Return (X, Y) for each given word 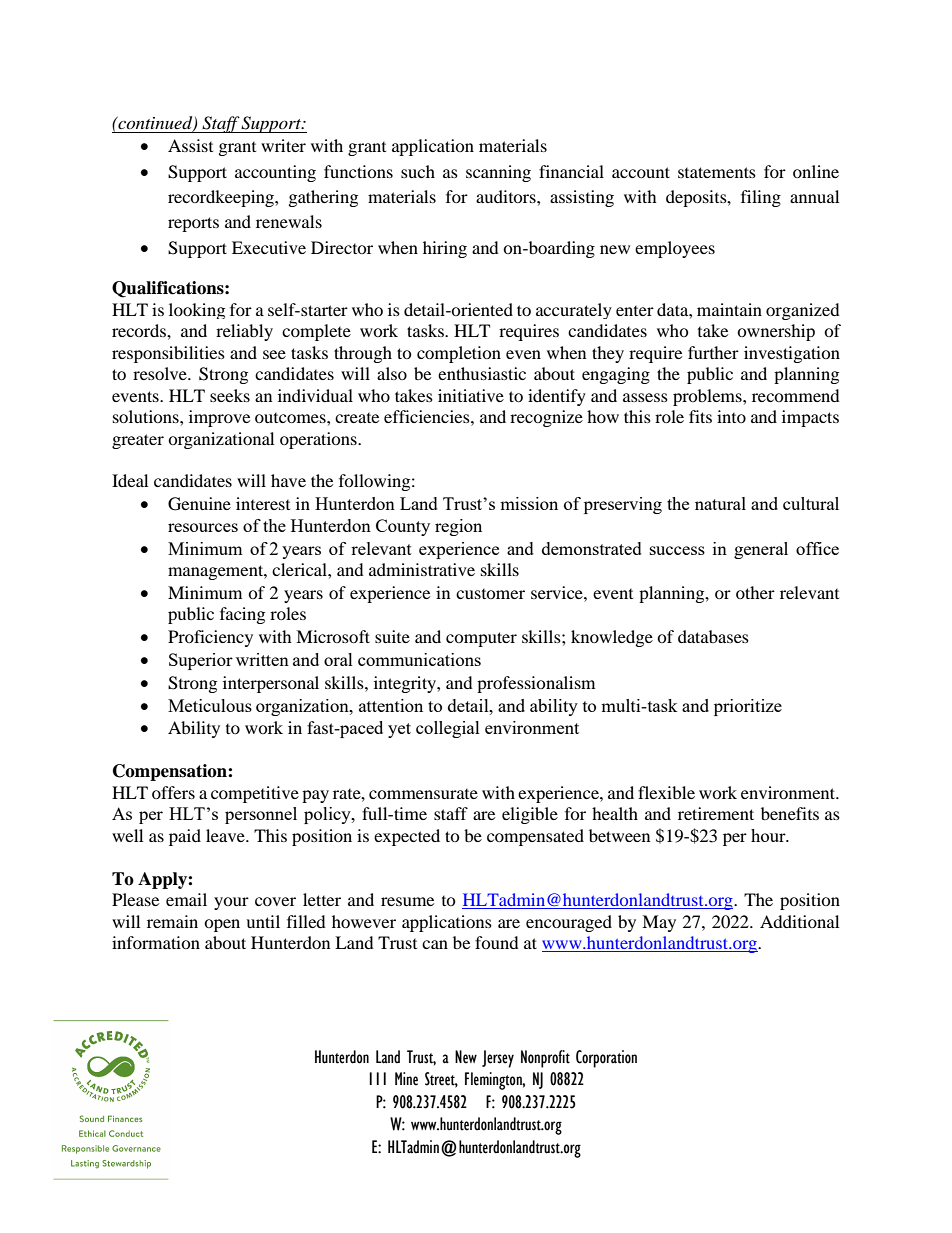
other (755, 592)
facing (242, 615)
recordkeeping (222, 198)
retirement (716, 813)
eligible (530, 815)
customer (490, 594)
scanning (498, 173)
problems (708, 397)
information (156, 942)
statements (717, 172)
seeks (230, 395)
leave (226, 835)
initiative (471, 395)
